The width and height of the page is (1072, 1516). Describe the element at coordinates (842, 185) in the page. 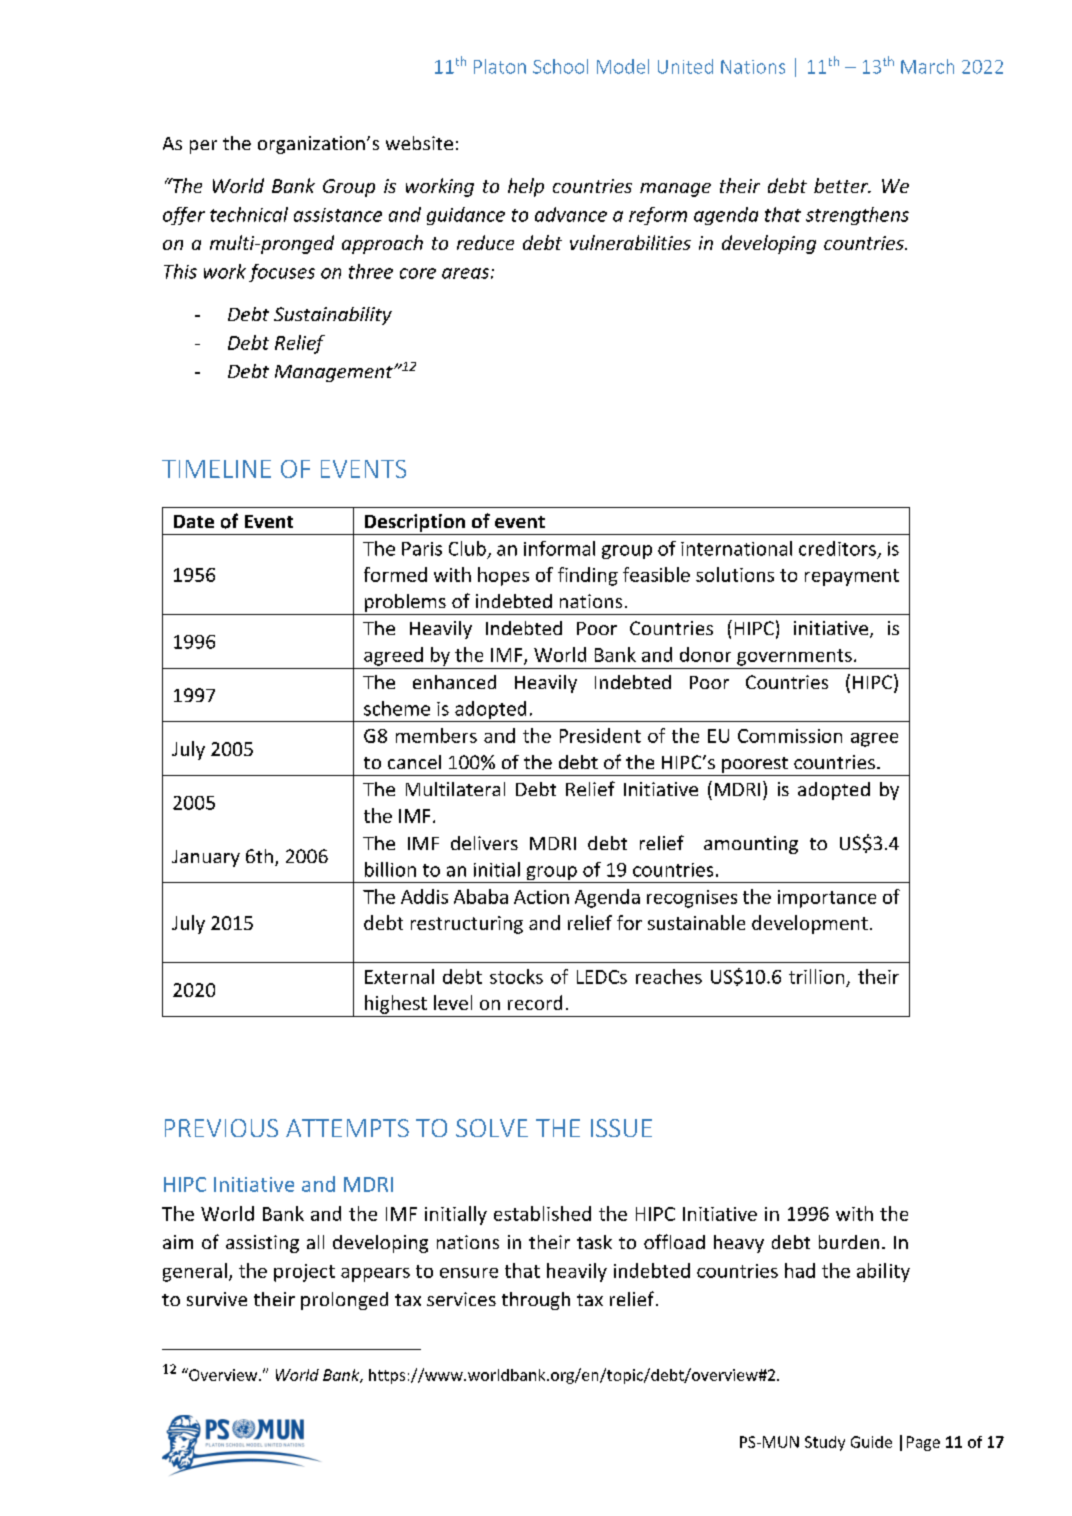

I see `better` at that location.
